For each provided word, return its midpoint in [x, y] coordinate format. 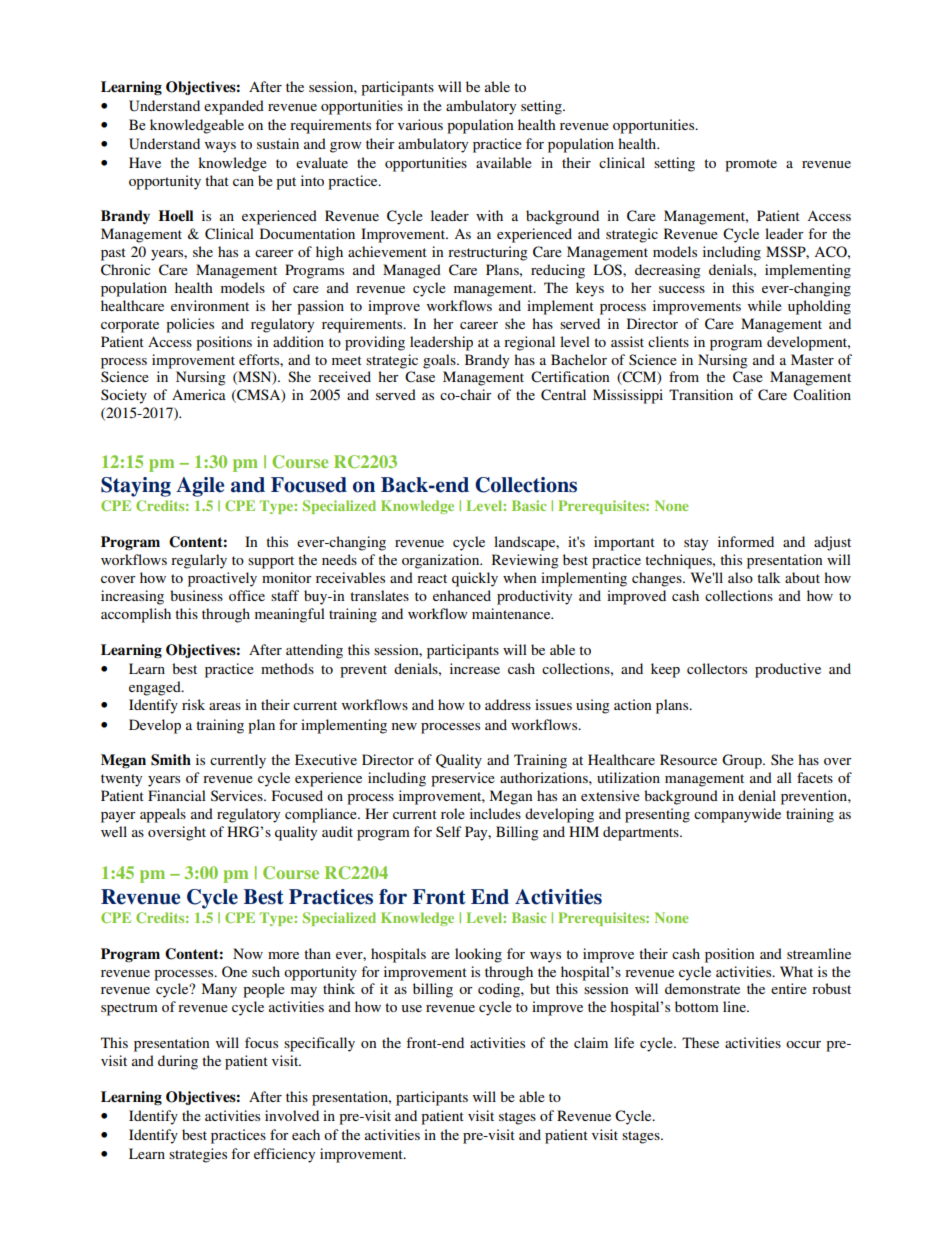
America [199, 394]
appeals [163, 815]
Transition [701, 394]
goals [440, 361]
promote [751, 165]
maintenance [512, 613]
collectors [717, 668]
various [420, 124]
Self [449, 831]
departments [642, 833]
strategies [198, 1155]
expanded [234, 107]
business [196, 595]
